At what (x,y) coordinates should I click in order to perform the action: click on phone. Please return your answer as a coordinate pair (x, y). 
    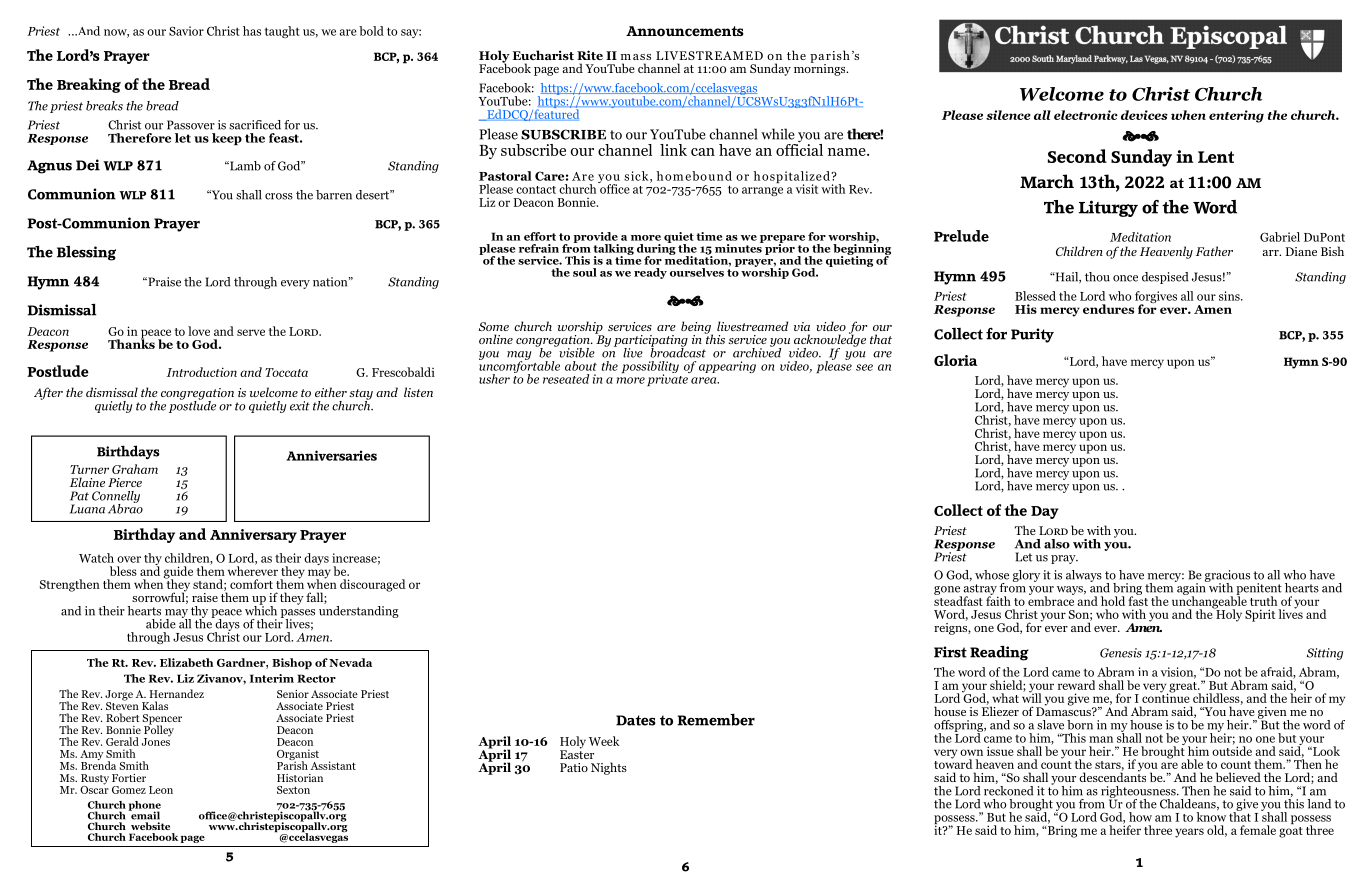
    Looking at the image, I should click on (145, 807).
